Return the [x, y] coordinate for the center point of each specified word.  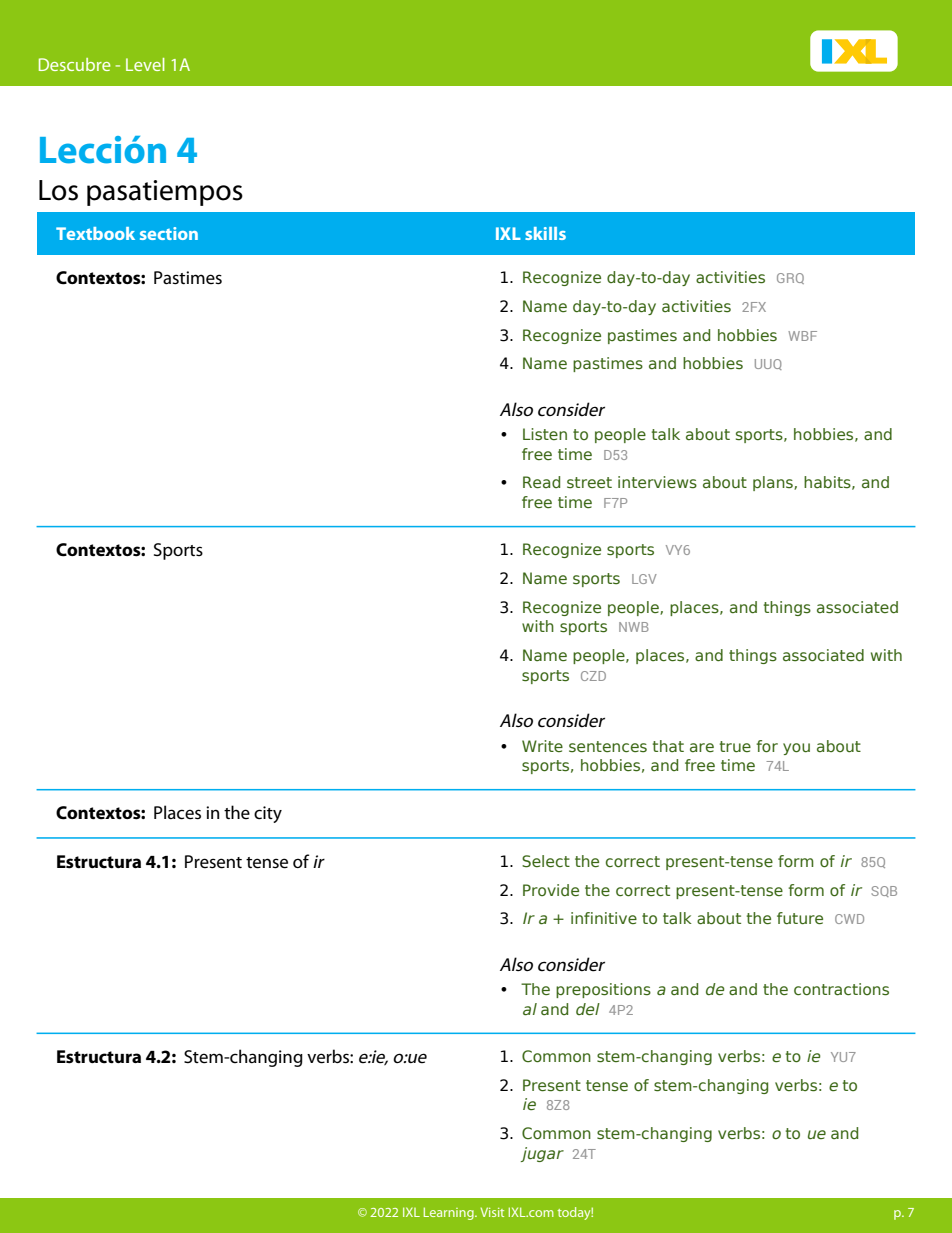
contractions [841, 989]
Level [145, 64]
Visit [492, 1212]
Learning [450, 1213]
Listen [545, 434]
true [735, 746]
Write [542, 746]
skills [545, 233]
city [268, 814]
